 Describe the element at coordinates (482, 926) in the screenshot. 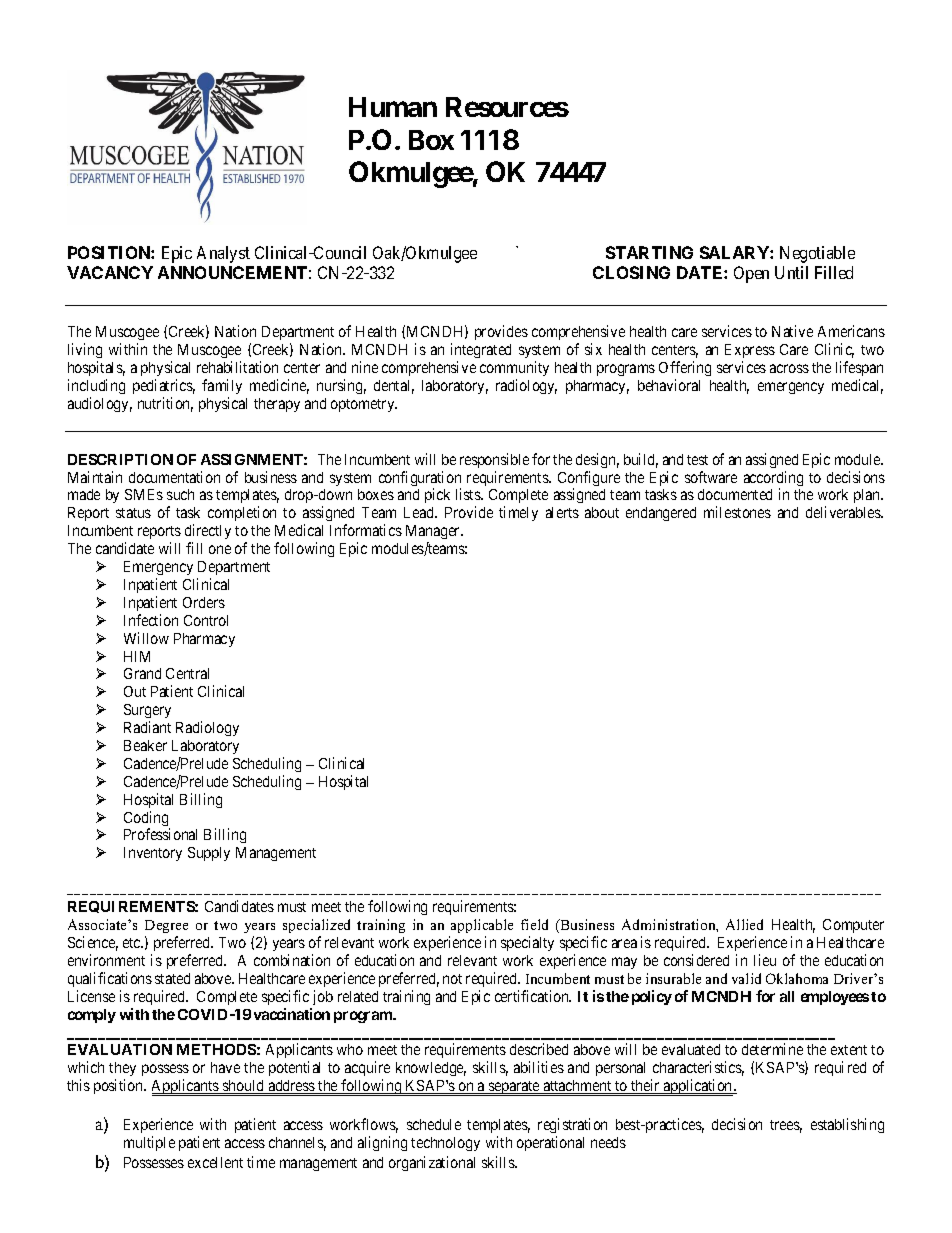

I see `applicable` at that location.
